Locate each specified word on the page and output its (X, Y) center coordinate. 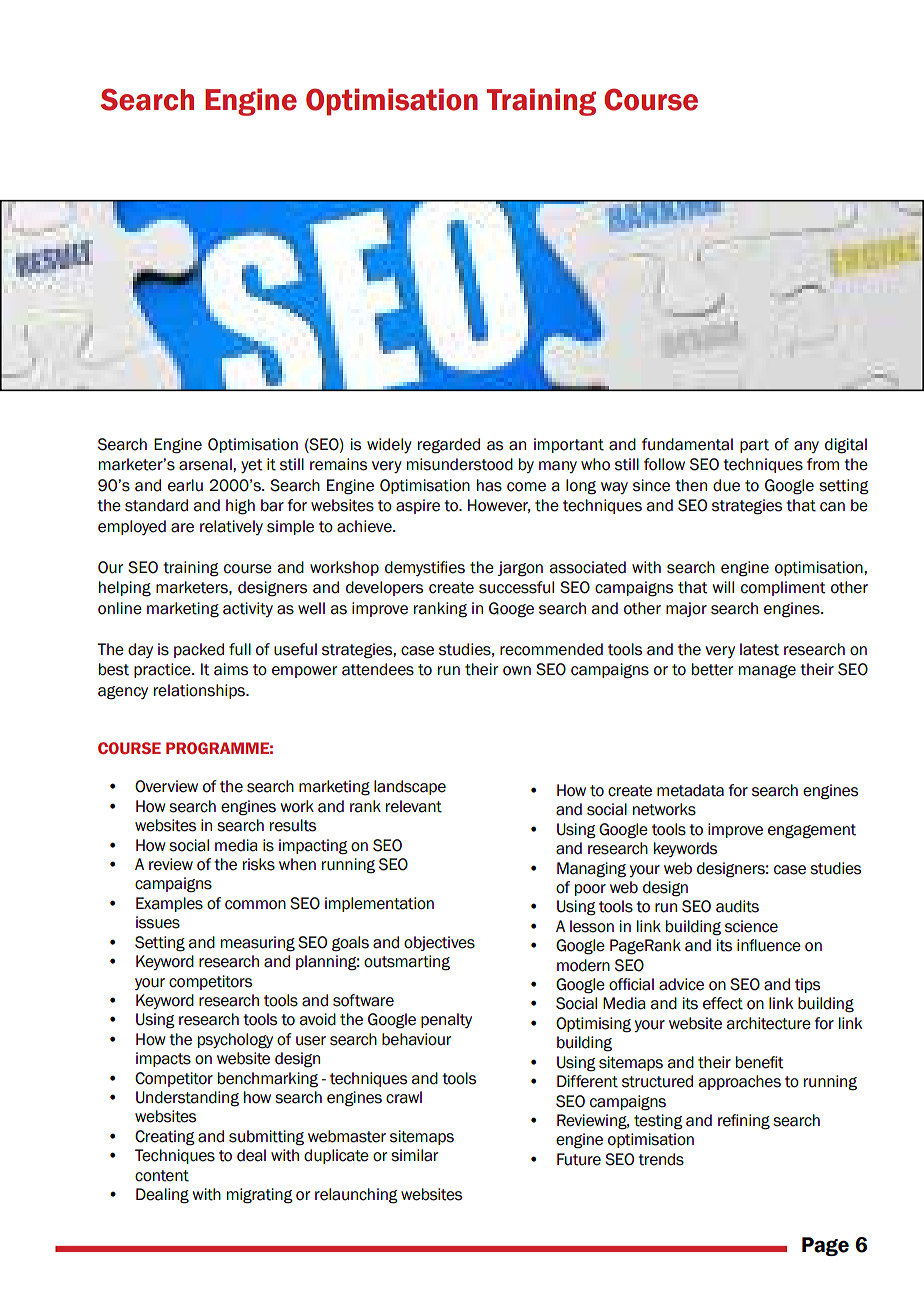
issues (158, 922)
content (162, 1176)
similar (414, 1155)
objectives (439, 943)
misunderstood (460, 464)
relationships (200, 691)
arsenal (206, 464)
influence (769, 945)
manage (767, 672)
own (517, 671)
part (754, 446)
